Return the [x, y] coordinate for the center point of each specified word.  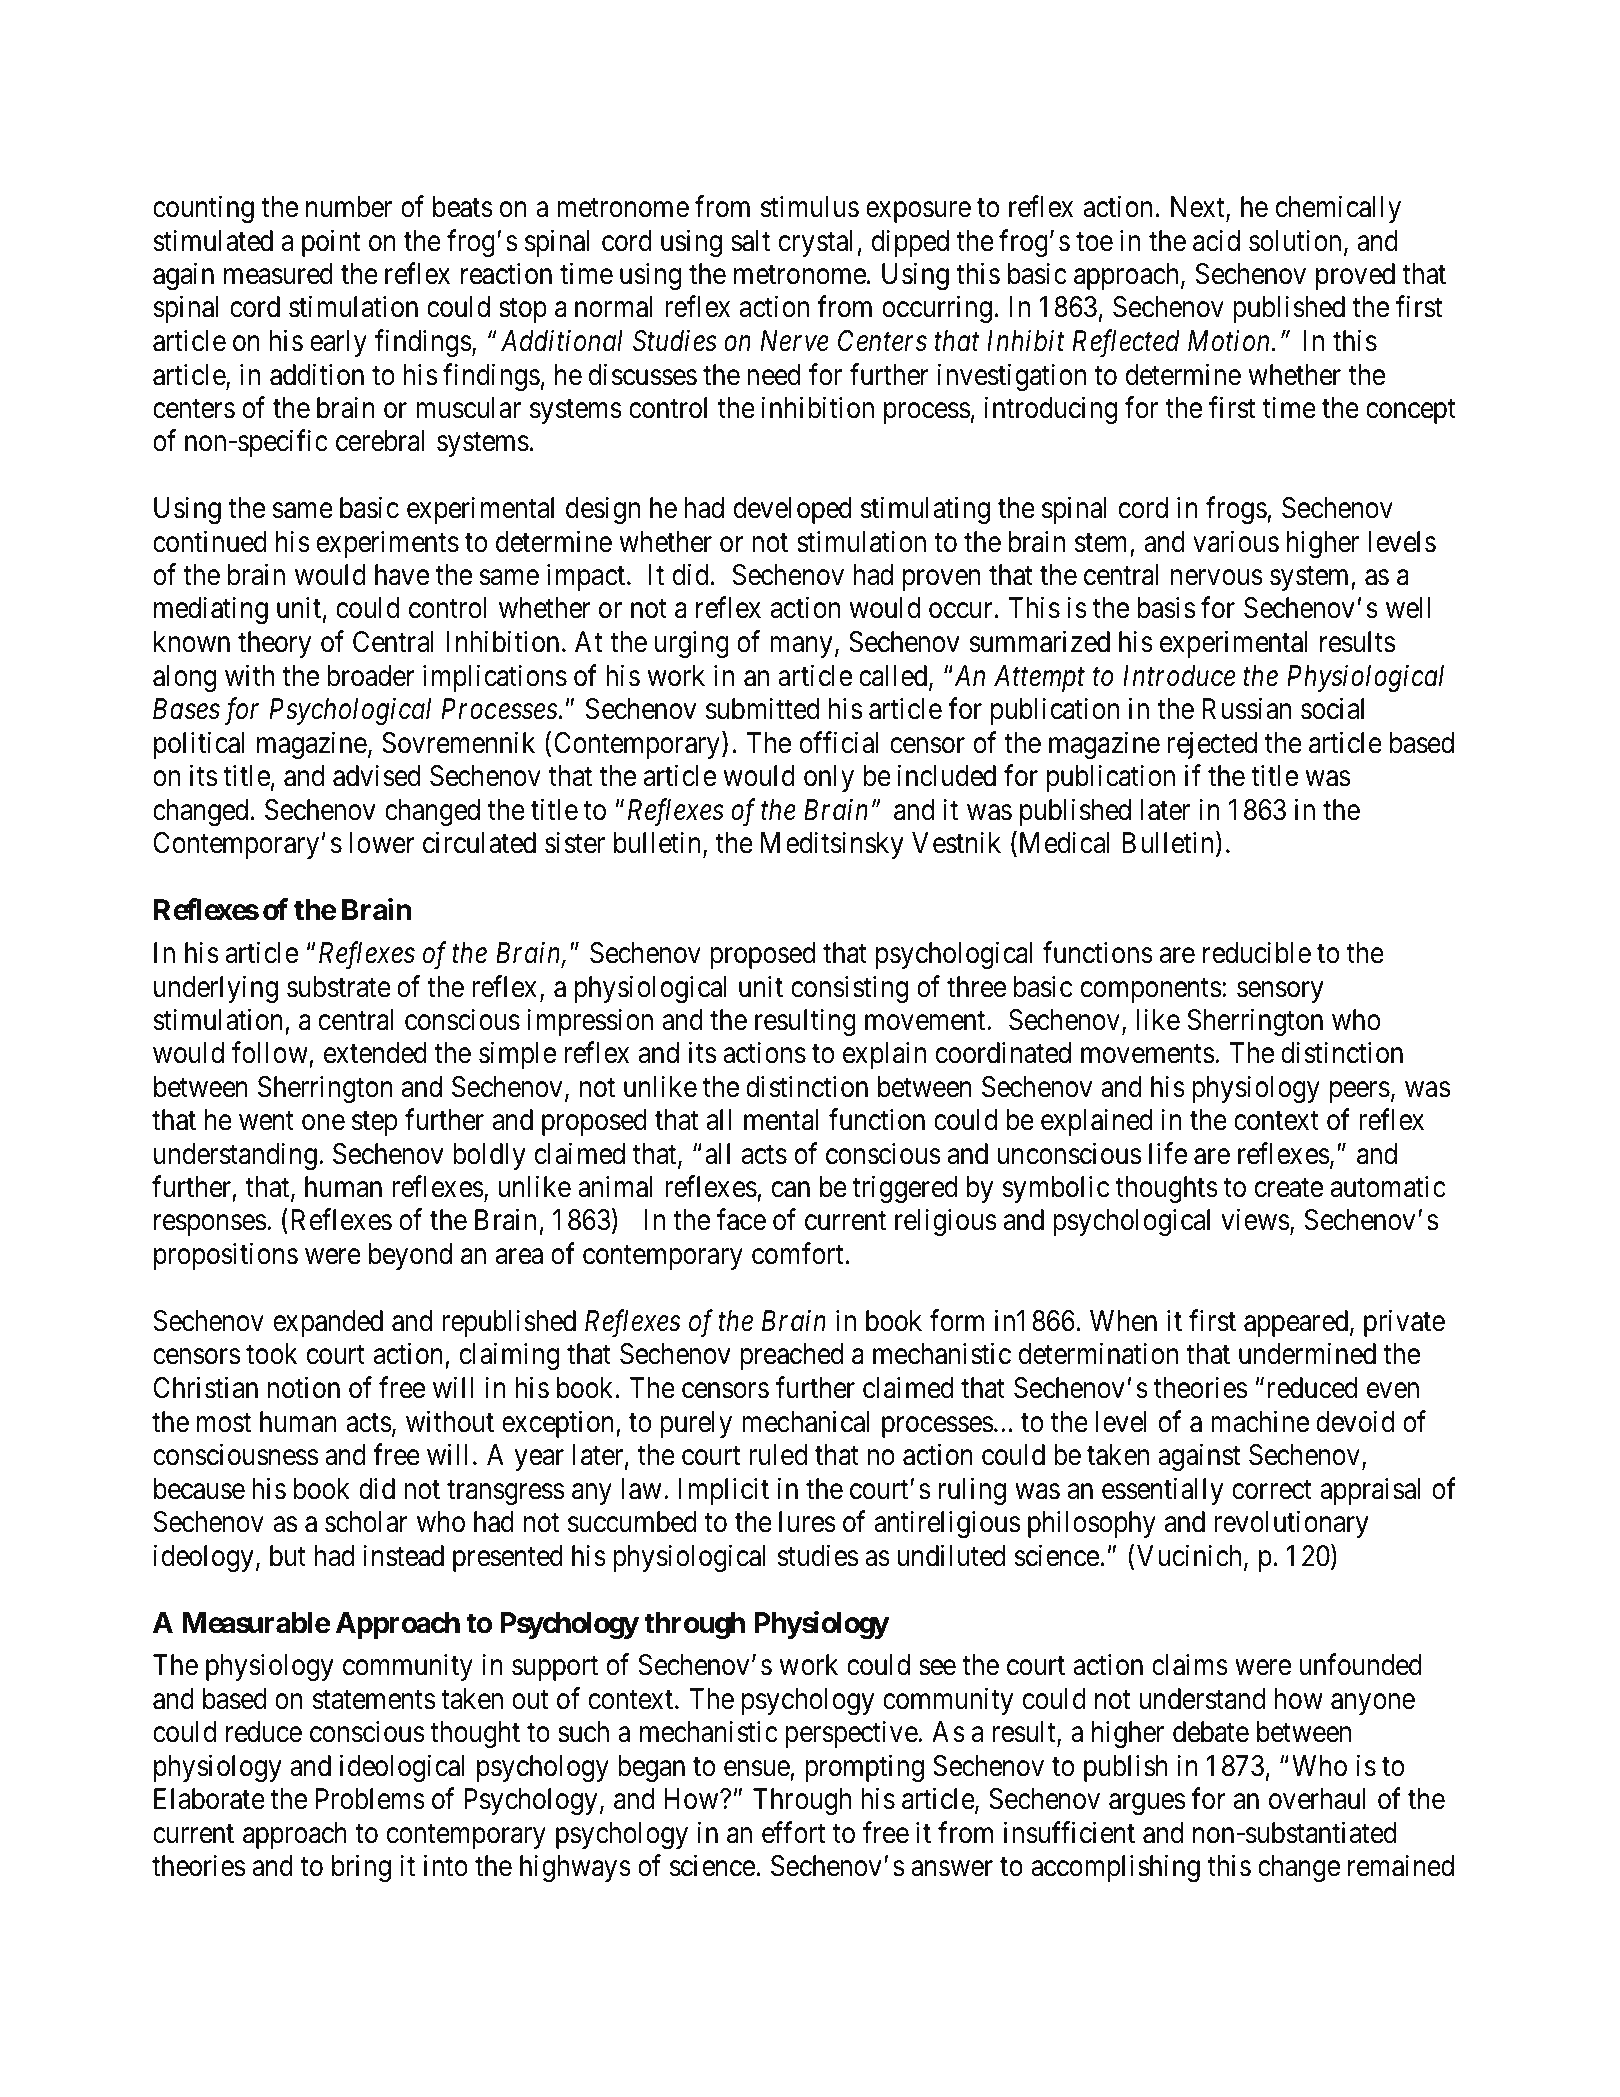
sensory [1280, 992]
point [331, 243]
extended [375, 1053]
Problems [370, 1799]
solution [1295, 240]
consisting [849, 989]
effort [793, 1832]
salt [750, 241]
